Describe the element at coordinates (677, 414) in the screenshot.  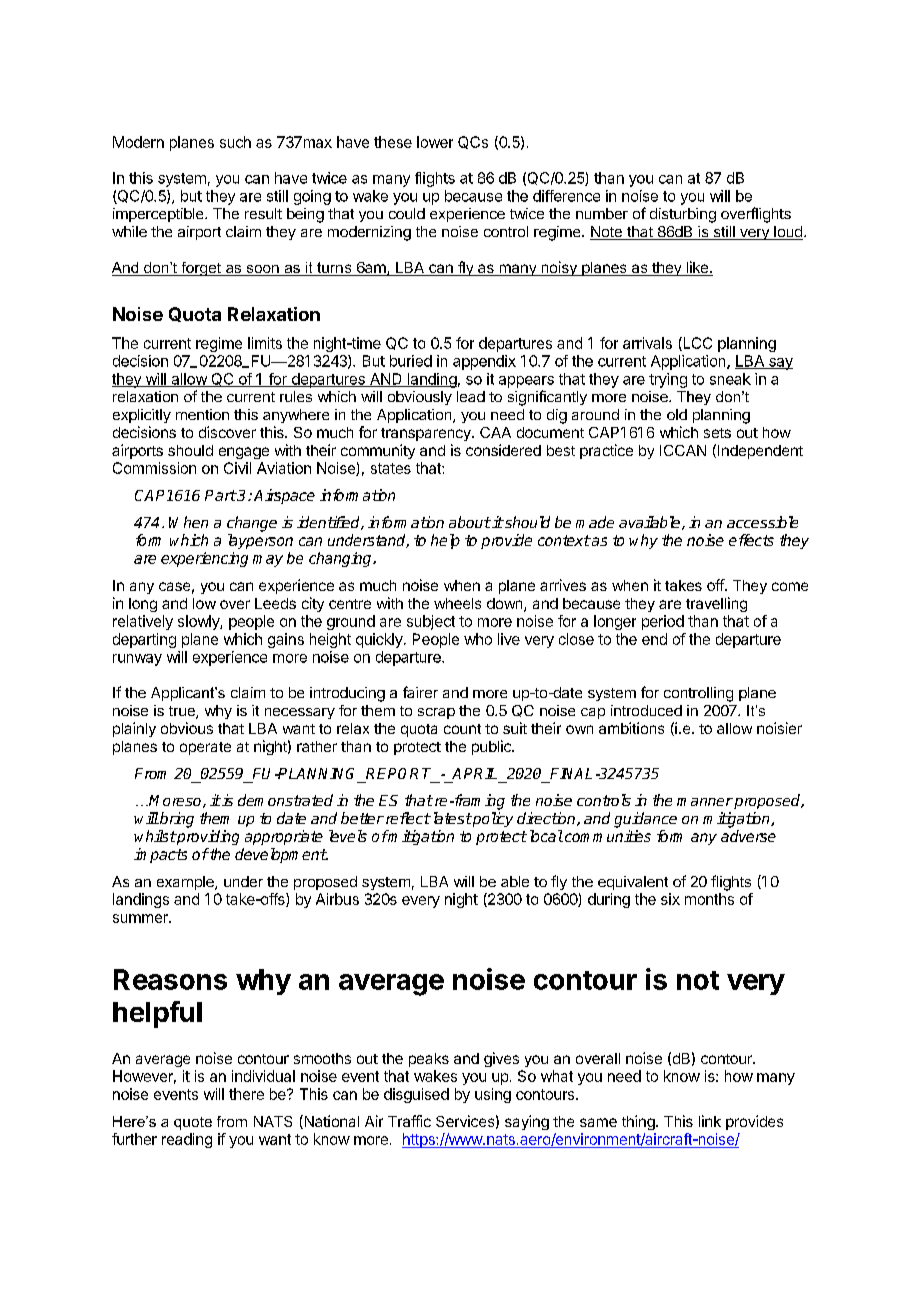
I see `old` at that location.
